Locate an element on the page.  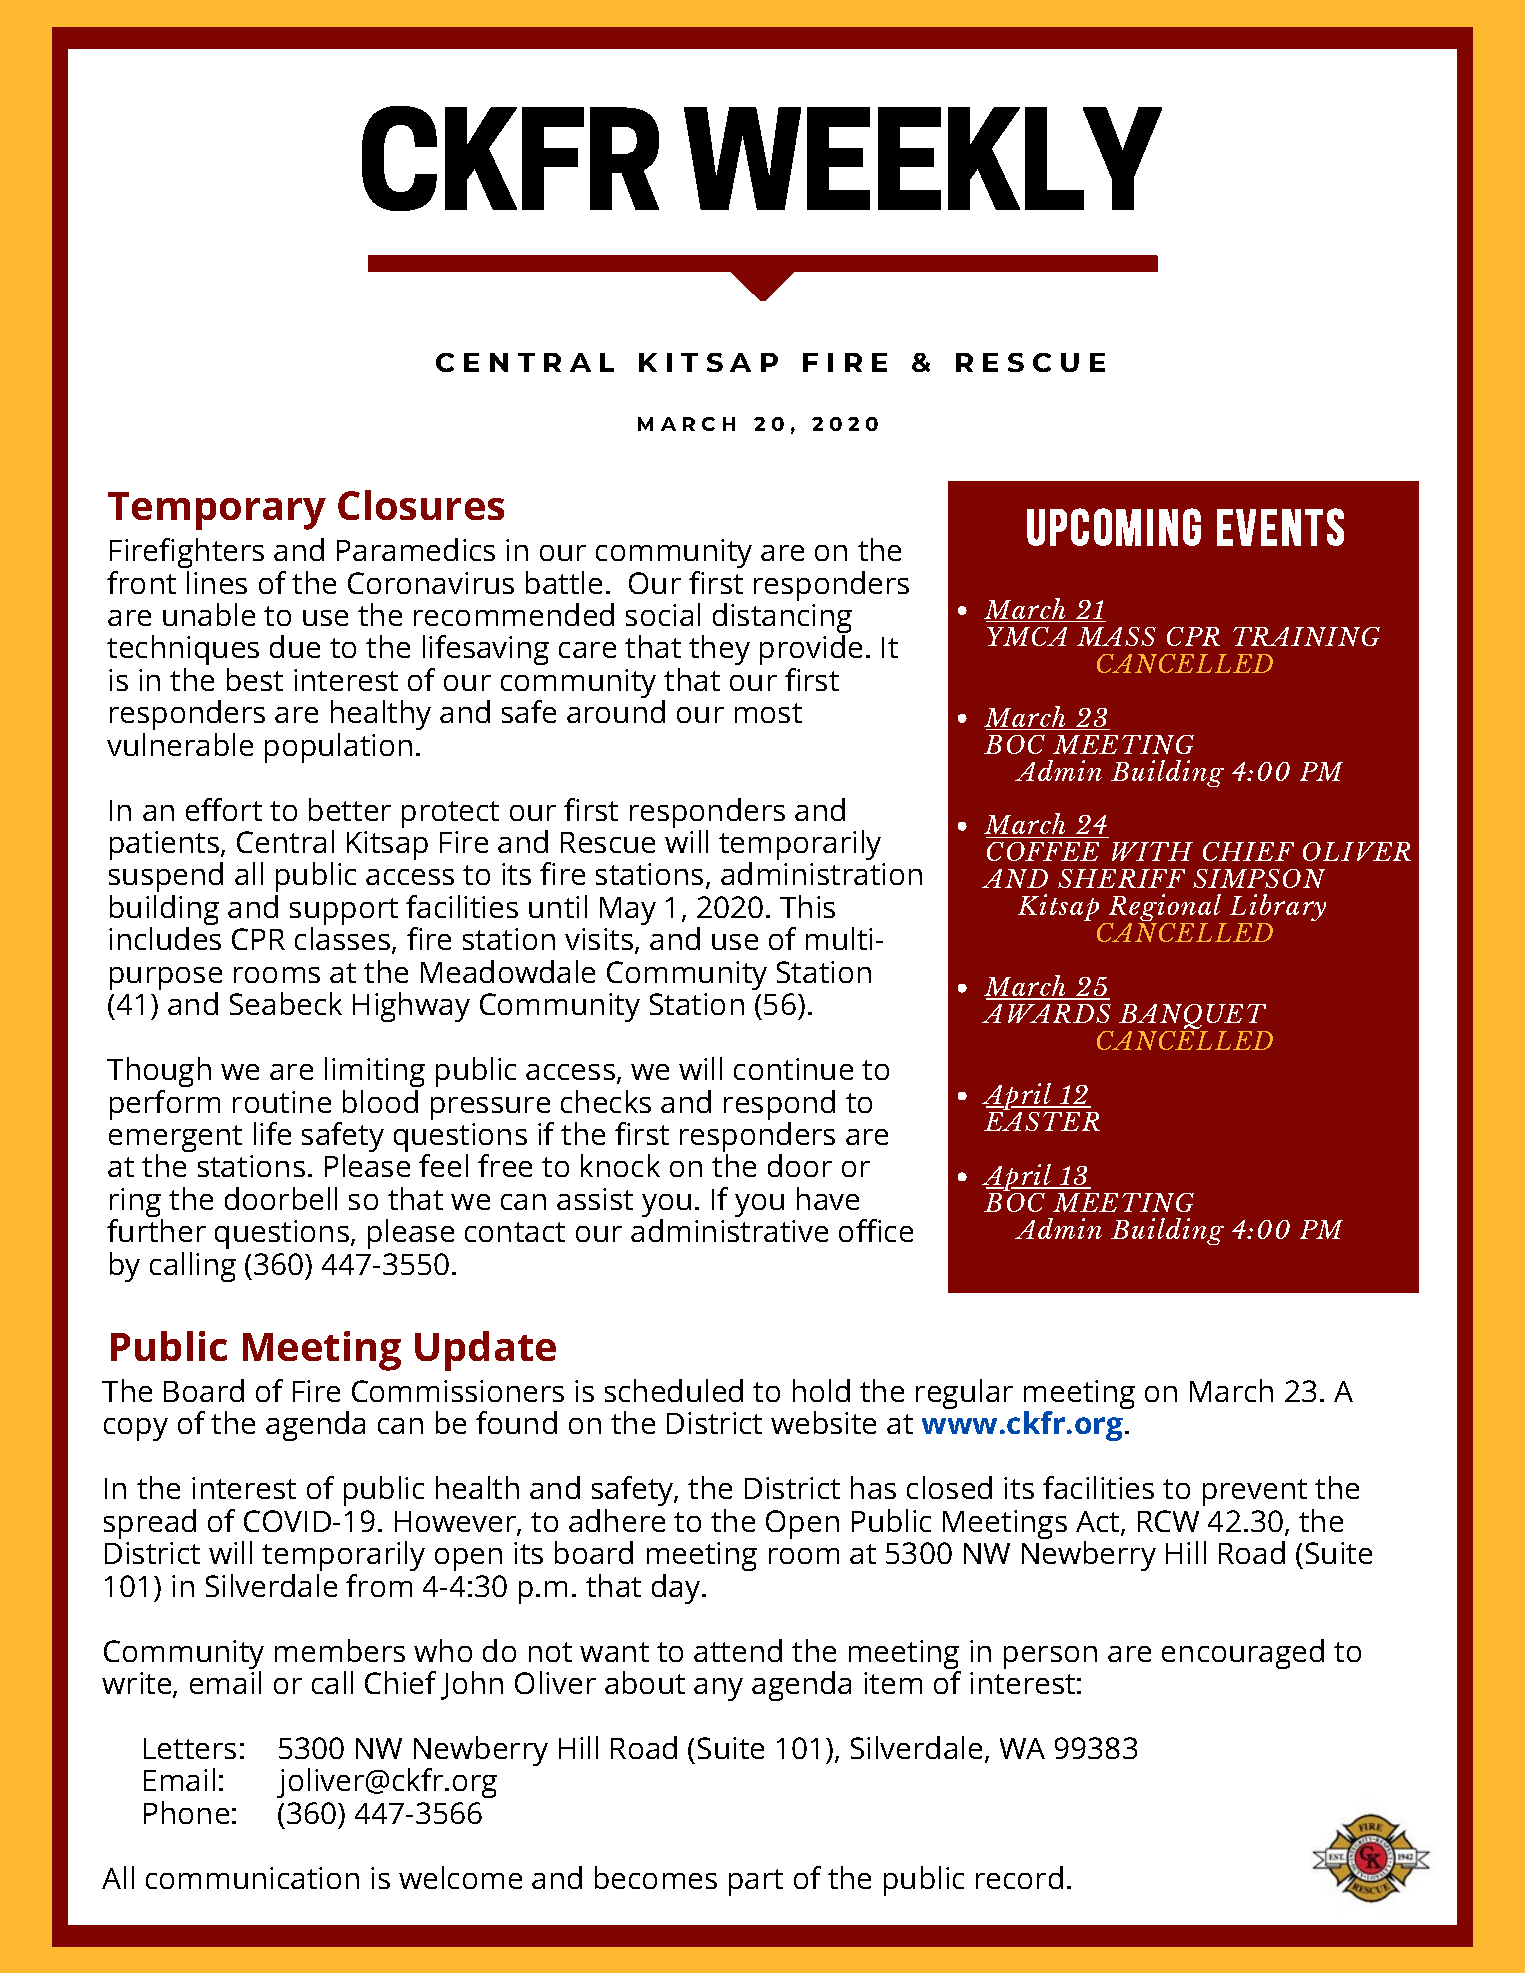
EASTER is located at coordinates (1042, 1121).
